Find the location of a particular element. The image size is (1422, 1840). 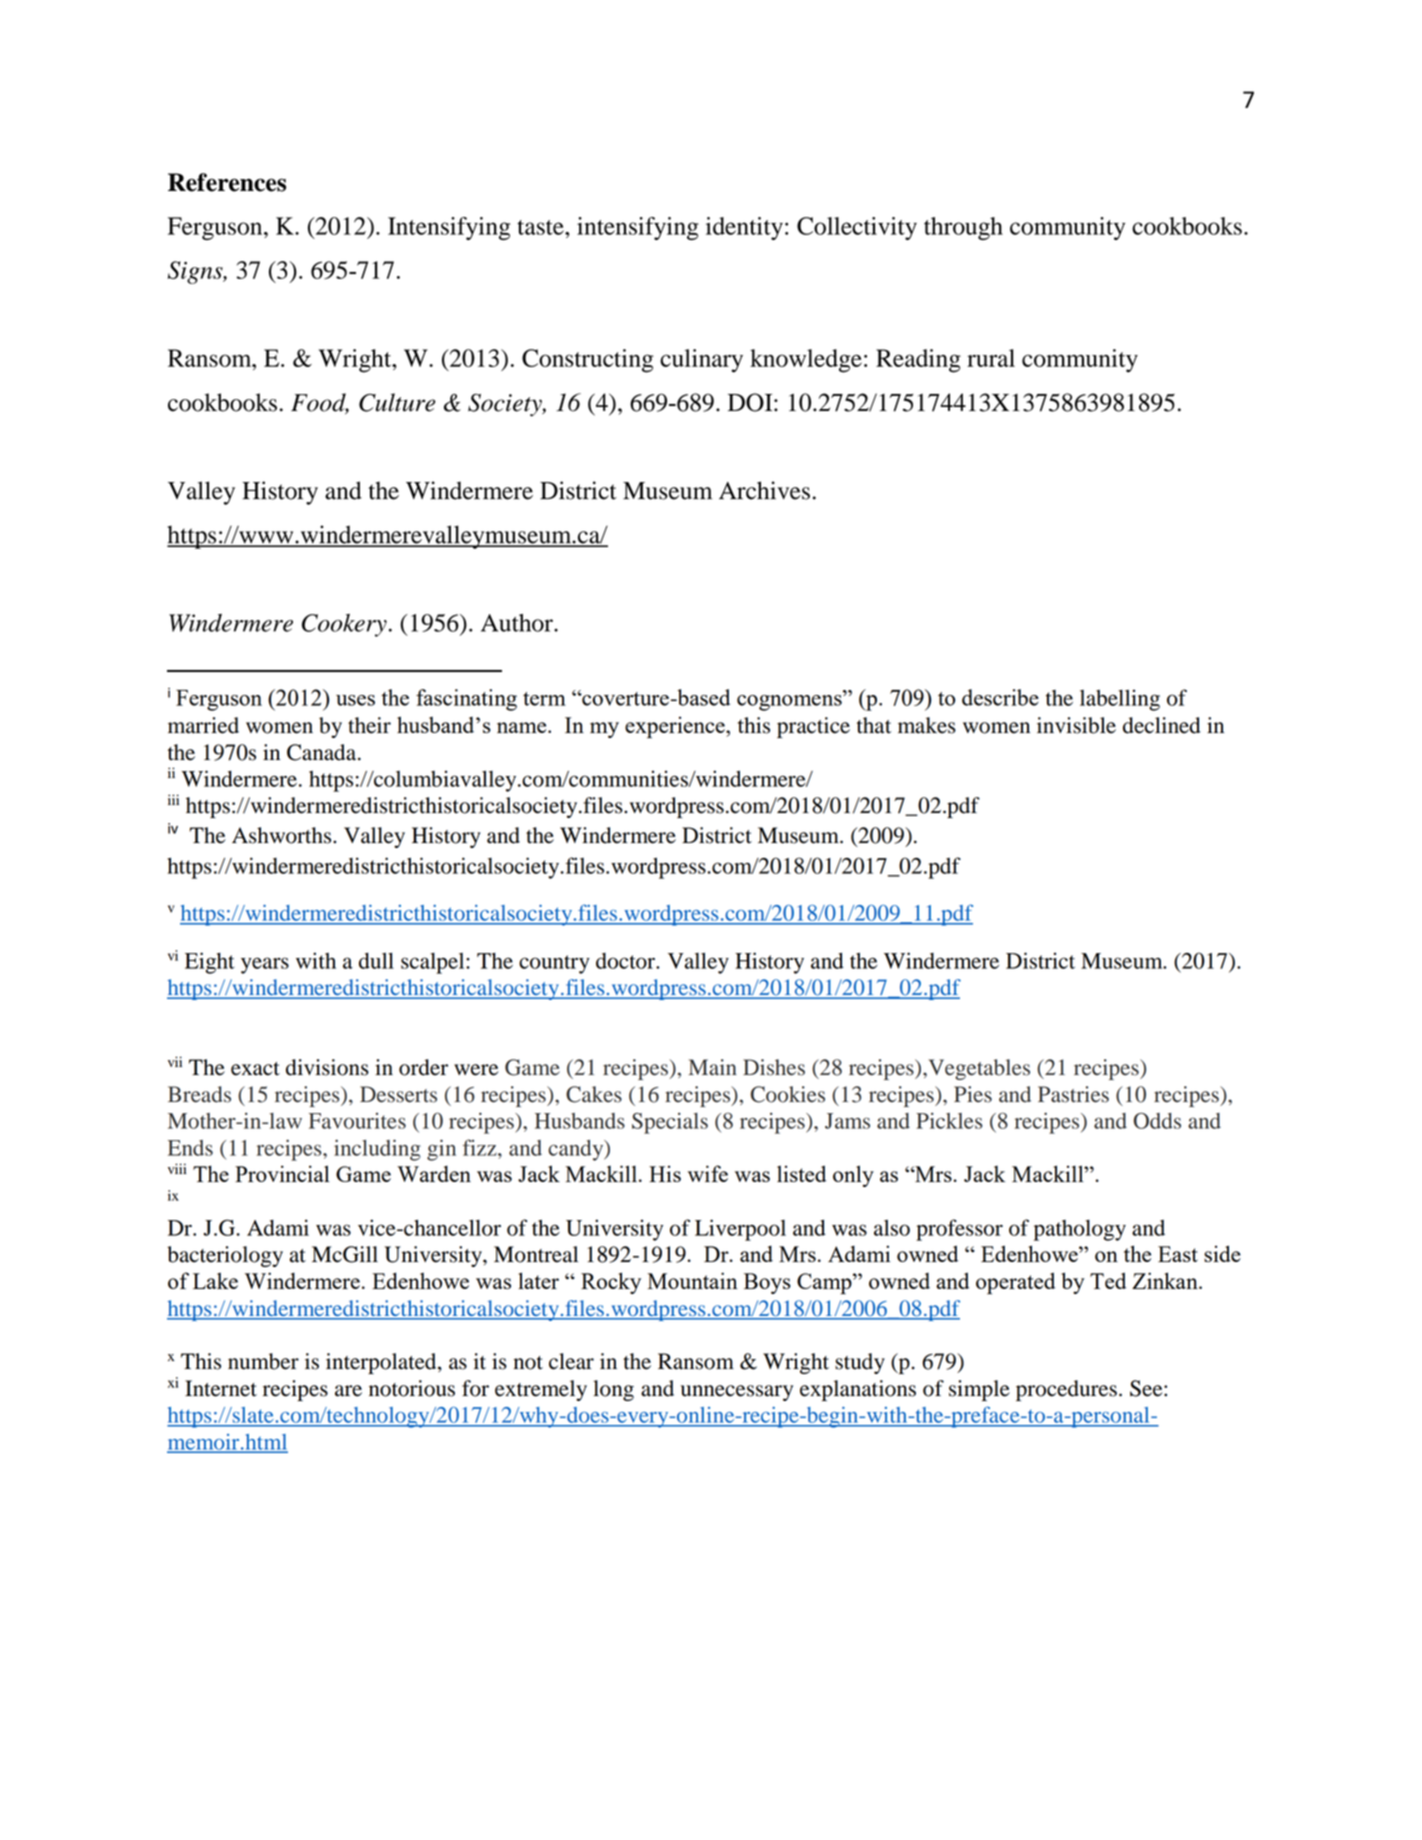

Odds is located at coordinates (1157, 1121).
